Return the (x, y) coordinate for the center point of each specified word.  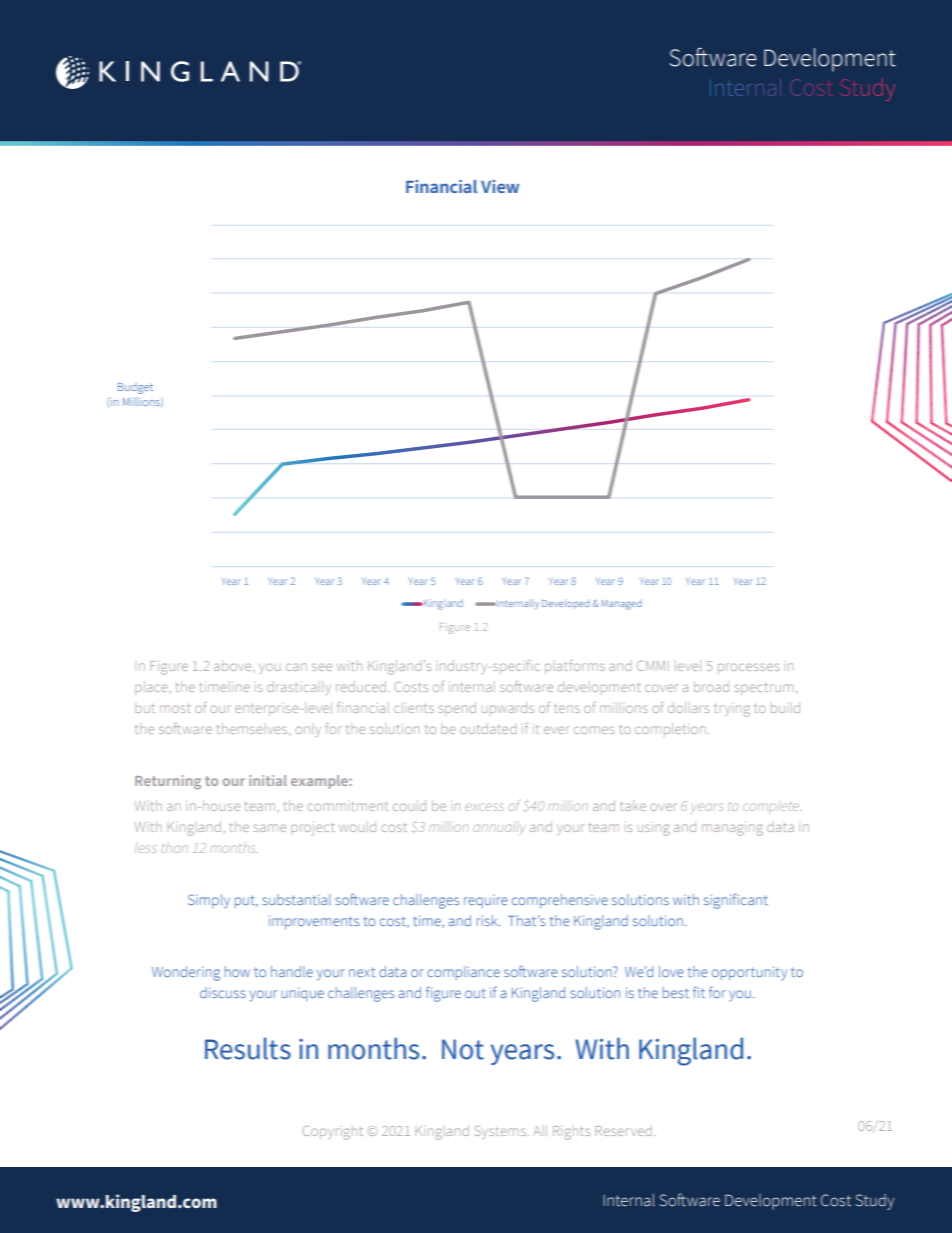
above (234, 666)
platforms (575, 667)
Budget (135, 388)
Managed (622, 605)
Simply (209, 901)
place (152, 688)
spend (457, 709)
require (486, 901)
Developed (566, 603)
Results (248, 1049)
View (500, 186)
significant (736, 901)
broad (711, 686)
